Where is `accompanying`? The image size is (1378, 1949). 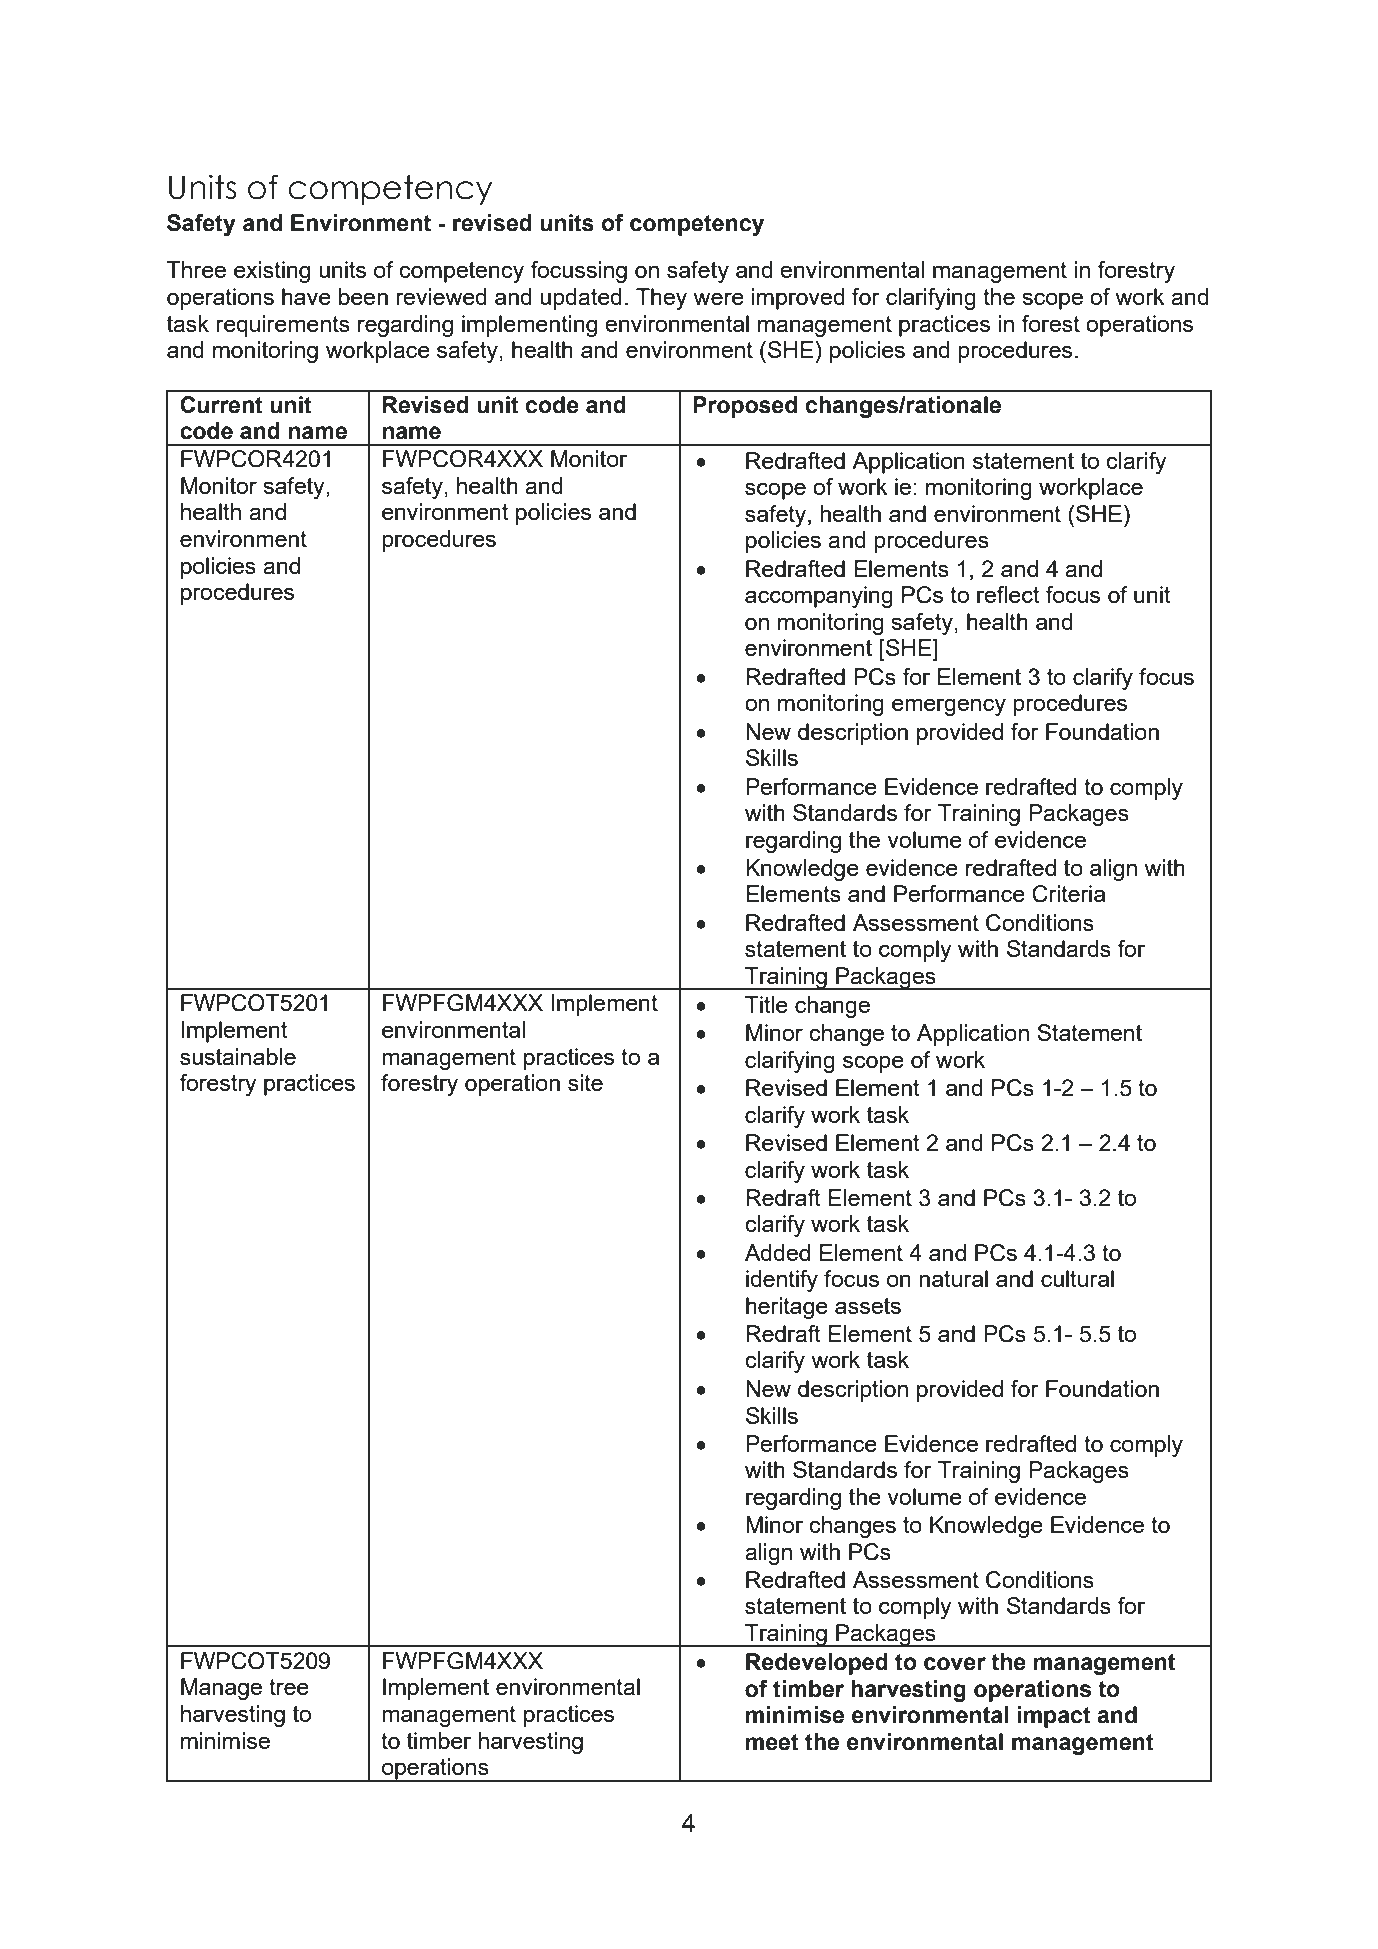
accompanying is located at coordinates (819, 597).
